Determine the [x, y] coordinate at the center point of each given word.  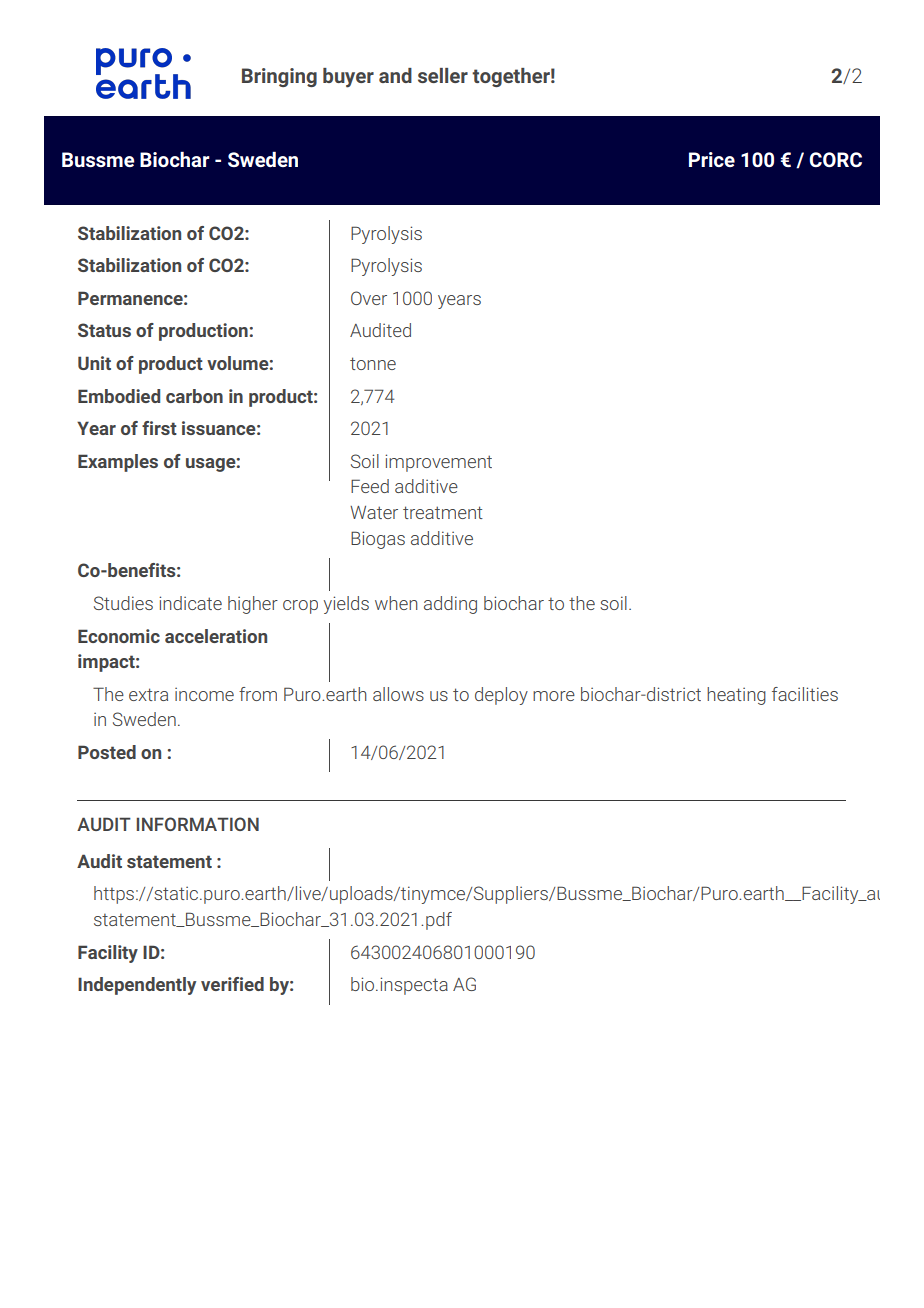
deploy [501, 696]
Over [369, 298]
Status [104, 330]
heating [736, 696]
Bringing [279, 77]
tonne [373, 363]
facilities [805, 694]
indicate [190, 603]
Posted [107, 752]
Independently [137, 986]
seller [443, 75]
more [554, 696]
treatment [443, 512]
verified [232, 984]
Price [712, 159]
